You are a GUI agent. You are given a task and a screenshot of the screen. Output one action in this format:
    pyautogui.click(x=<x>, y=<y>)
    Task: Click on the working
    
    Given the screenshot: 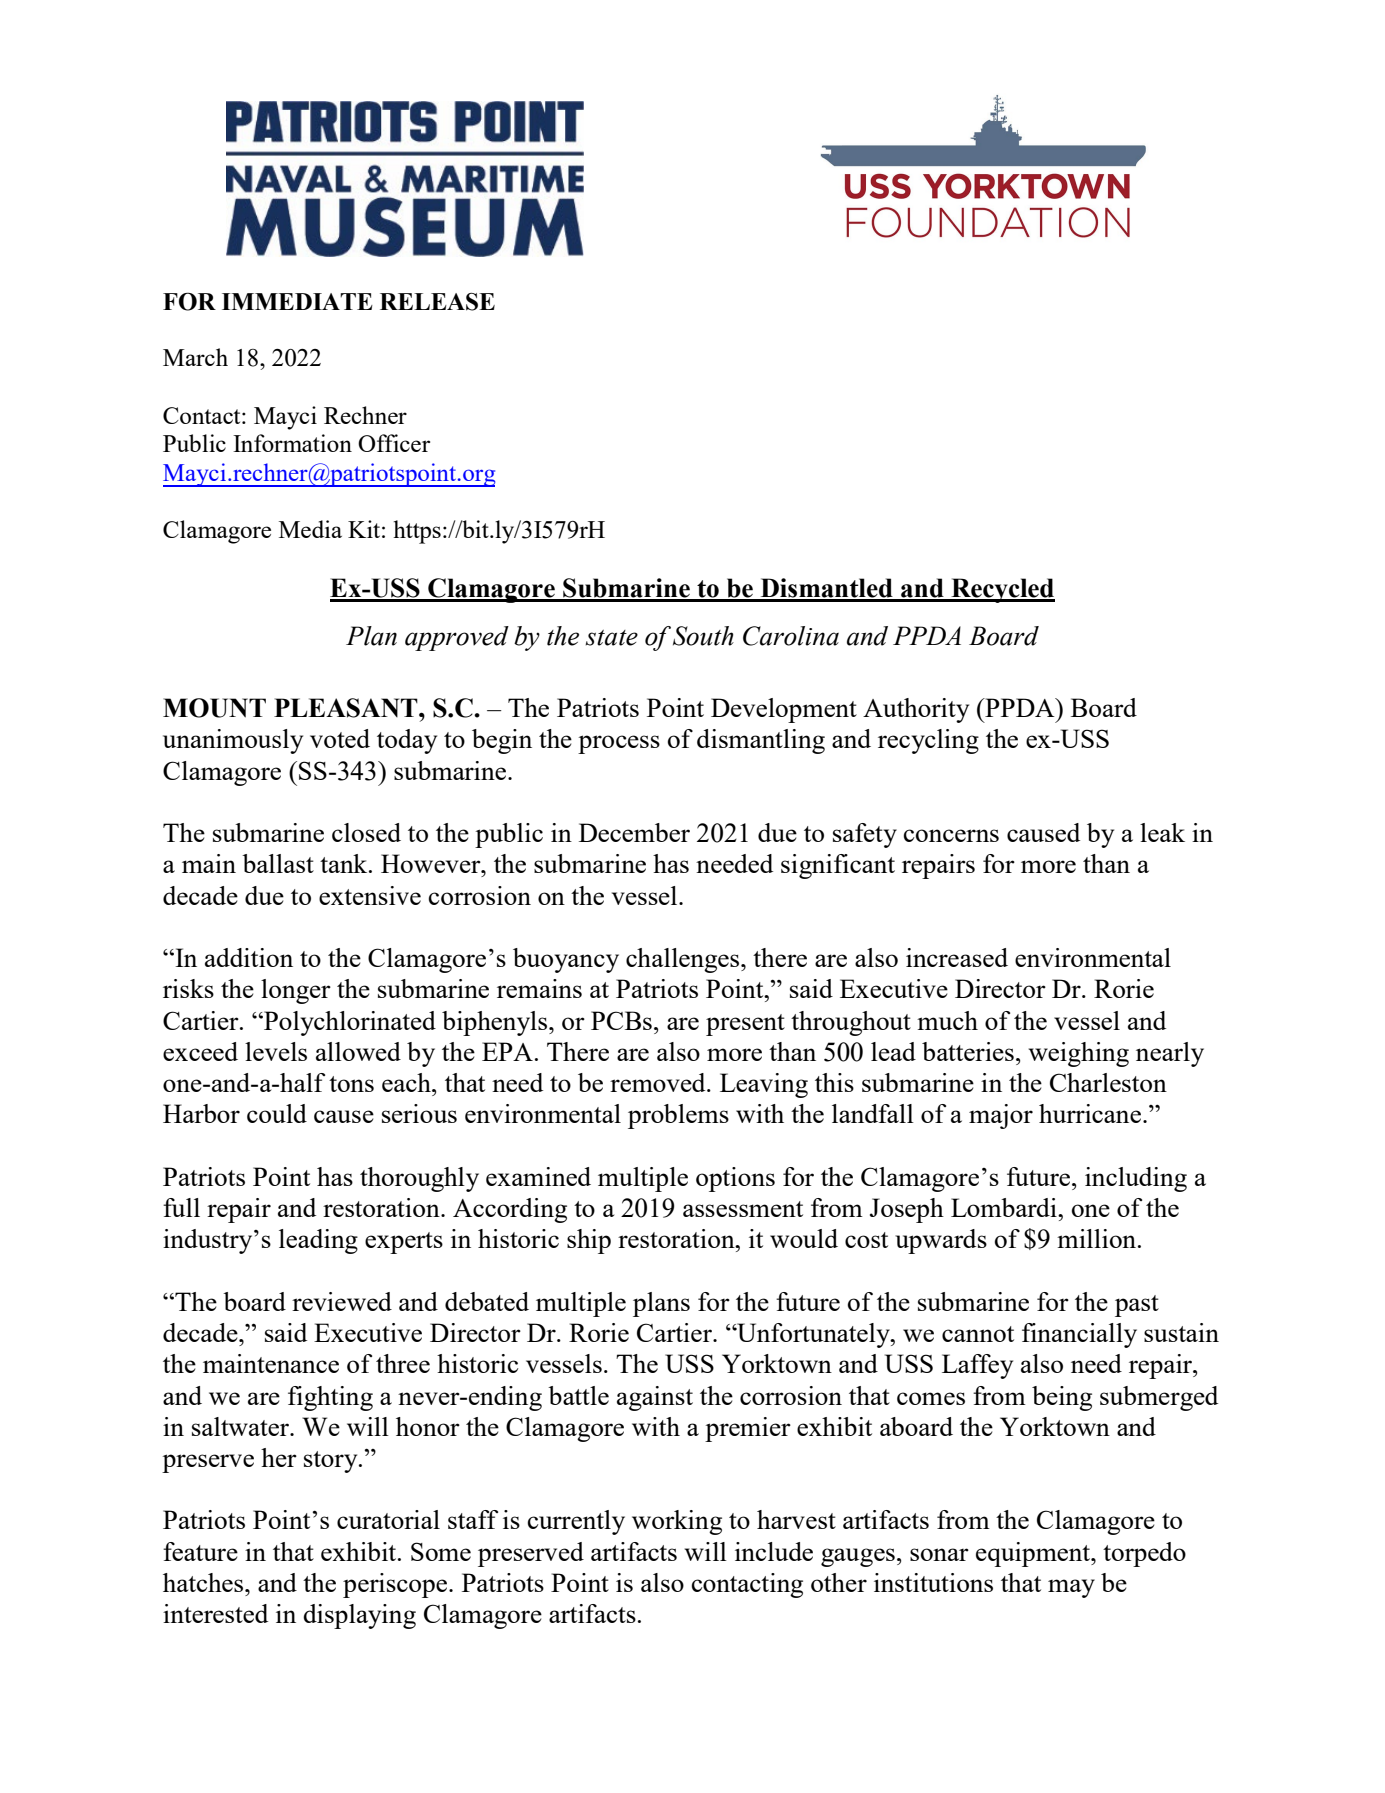 What is the action you would take?
    pyautogui.click(x=677, y=1522)
